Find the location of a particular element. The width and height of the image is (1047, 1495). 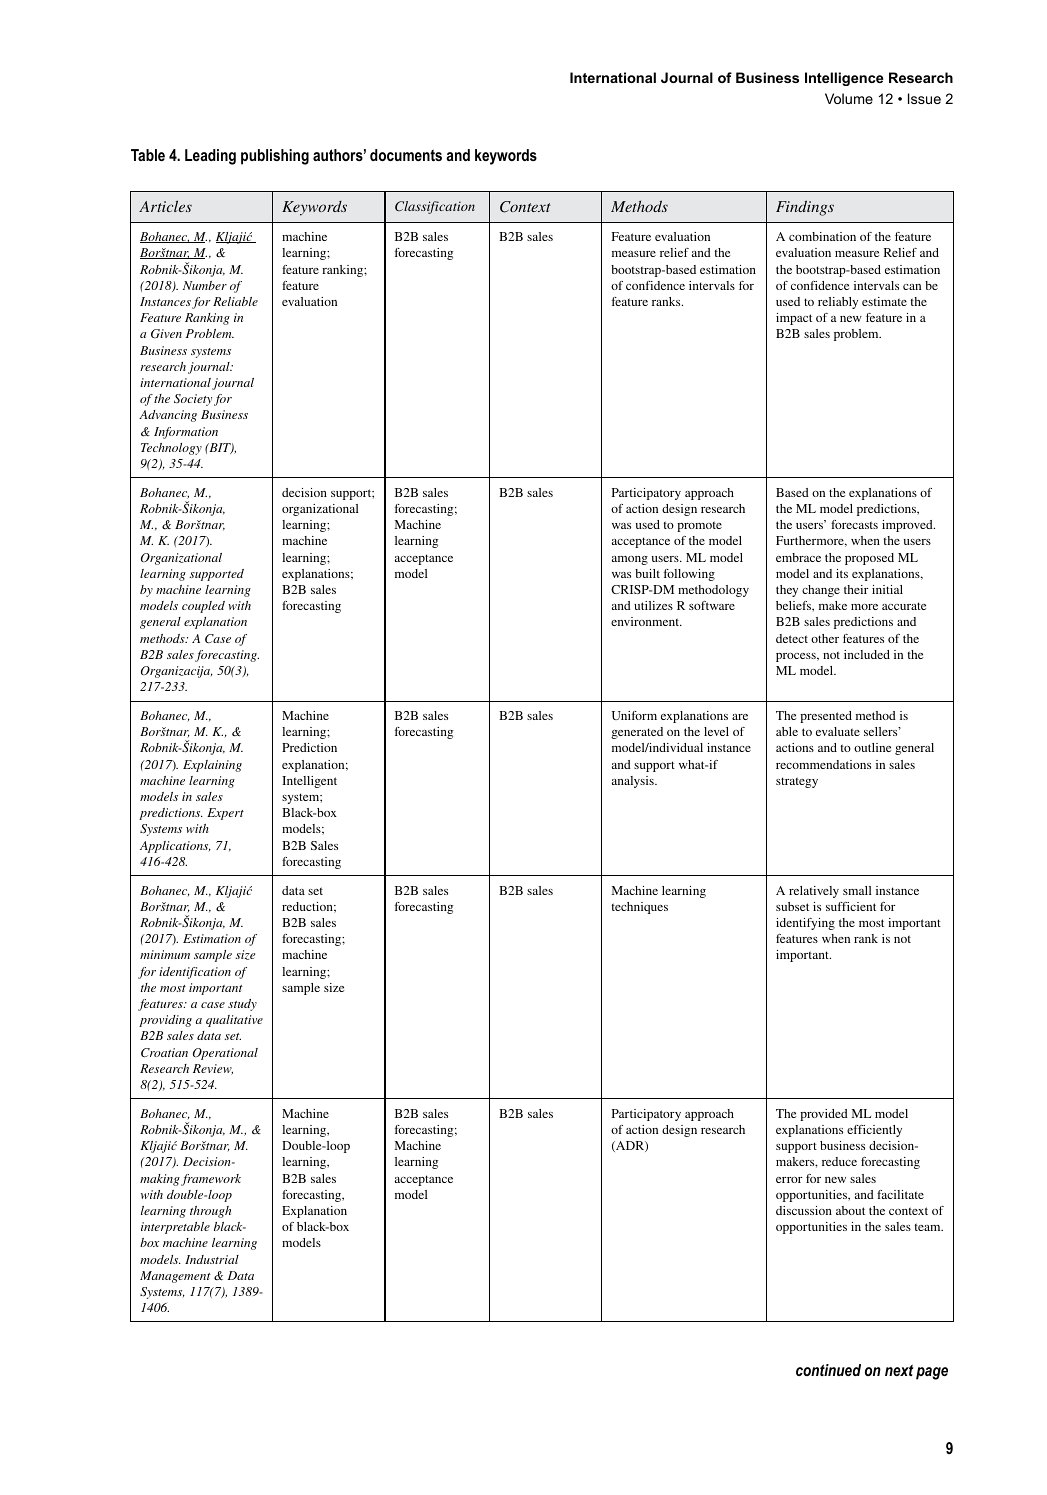

documents is located at coordinates (406, 155).
